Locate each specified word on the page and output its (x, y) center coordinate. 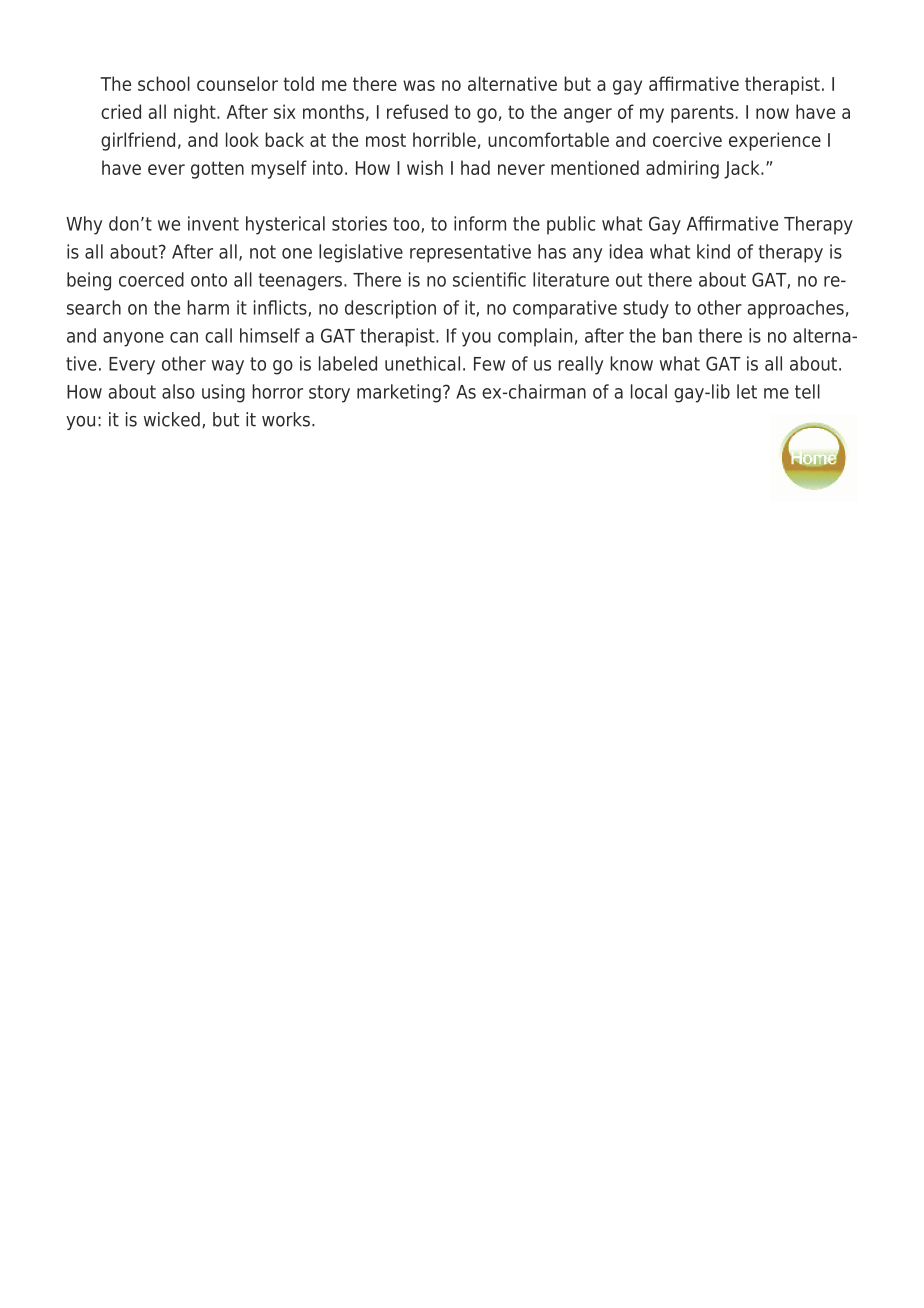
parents (702, 114)
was (419, 85)
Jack (743, 169)
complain (535, 337)
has (552, 251)
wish (425, 167)
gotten (217, 170)
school (164, 83)
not (263, 252)
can (184, 337)
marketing (399, 393)
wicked (172, 419)
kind (713, 251)
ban (677, 335)
